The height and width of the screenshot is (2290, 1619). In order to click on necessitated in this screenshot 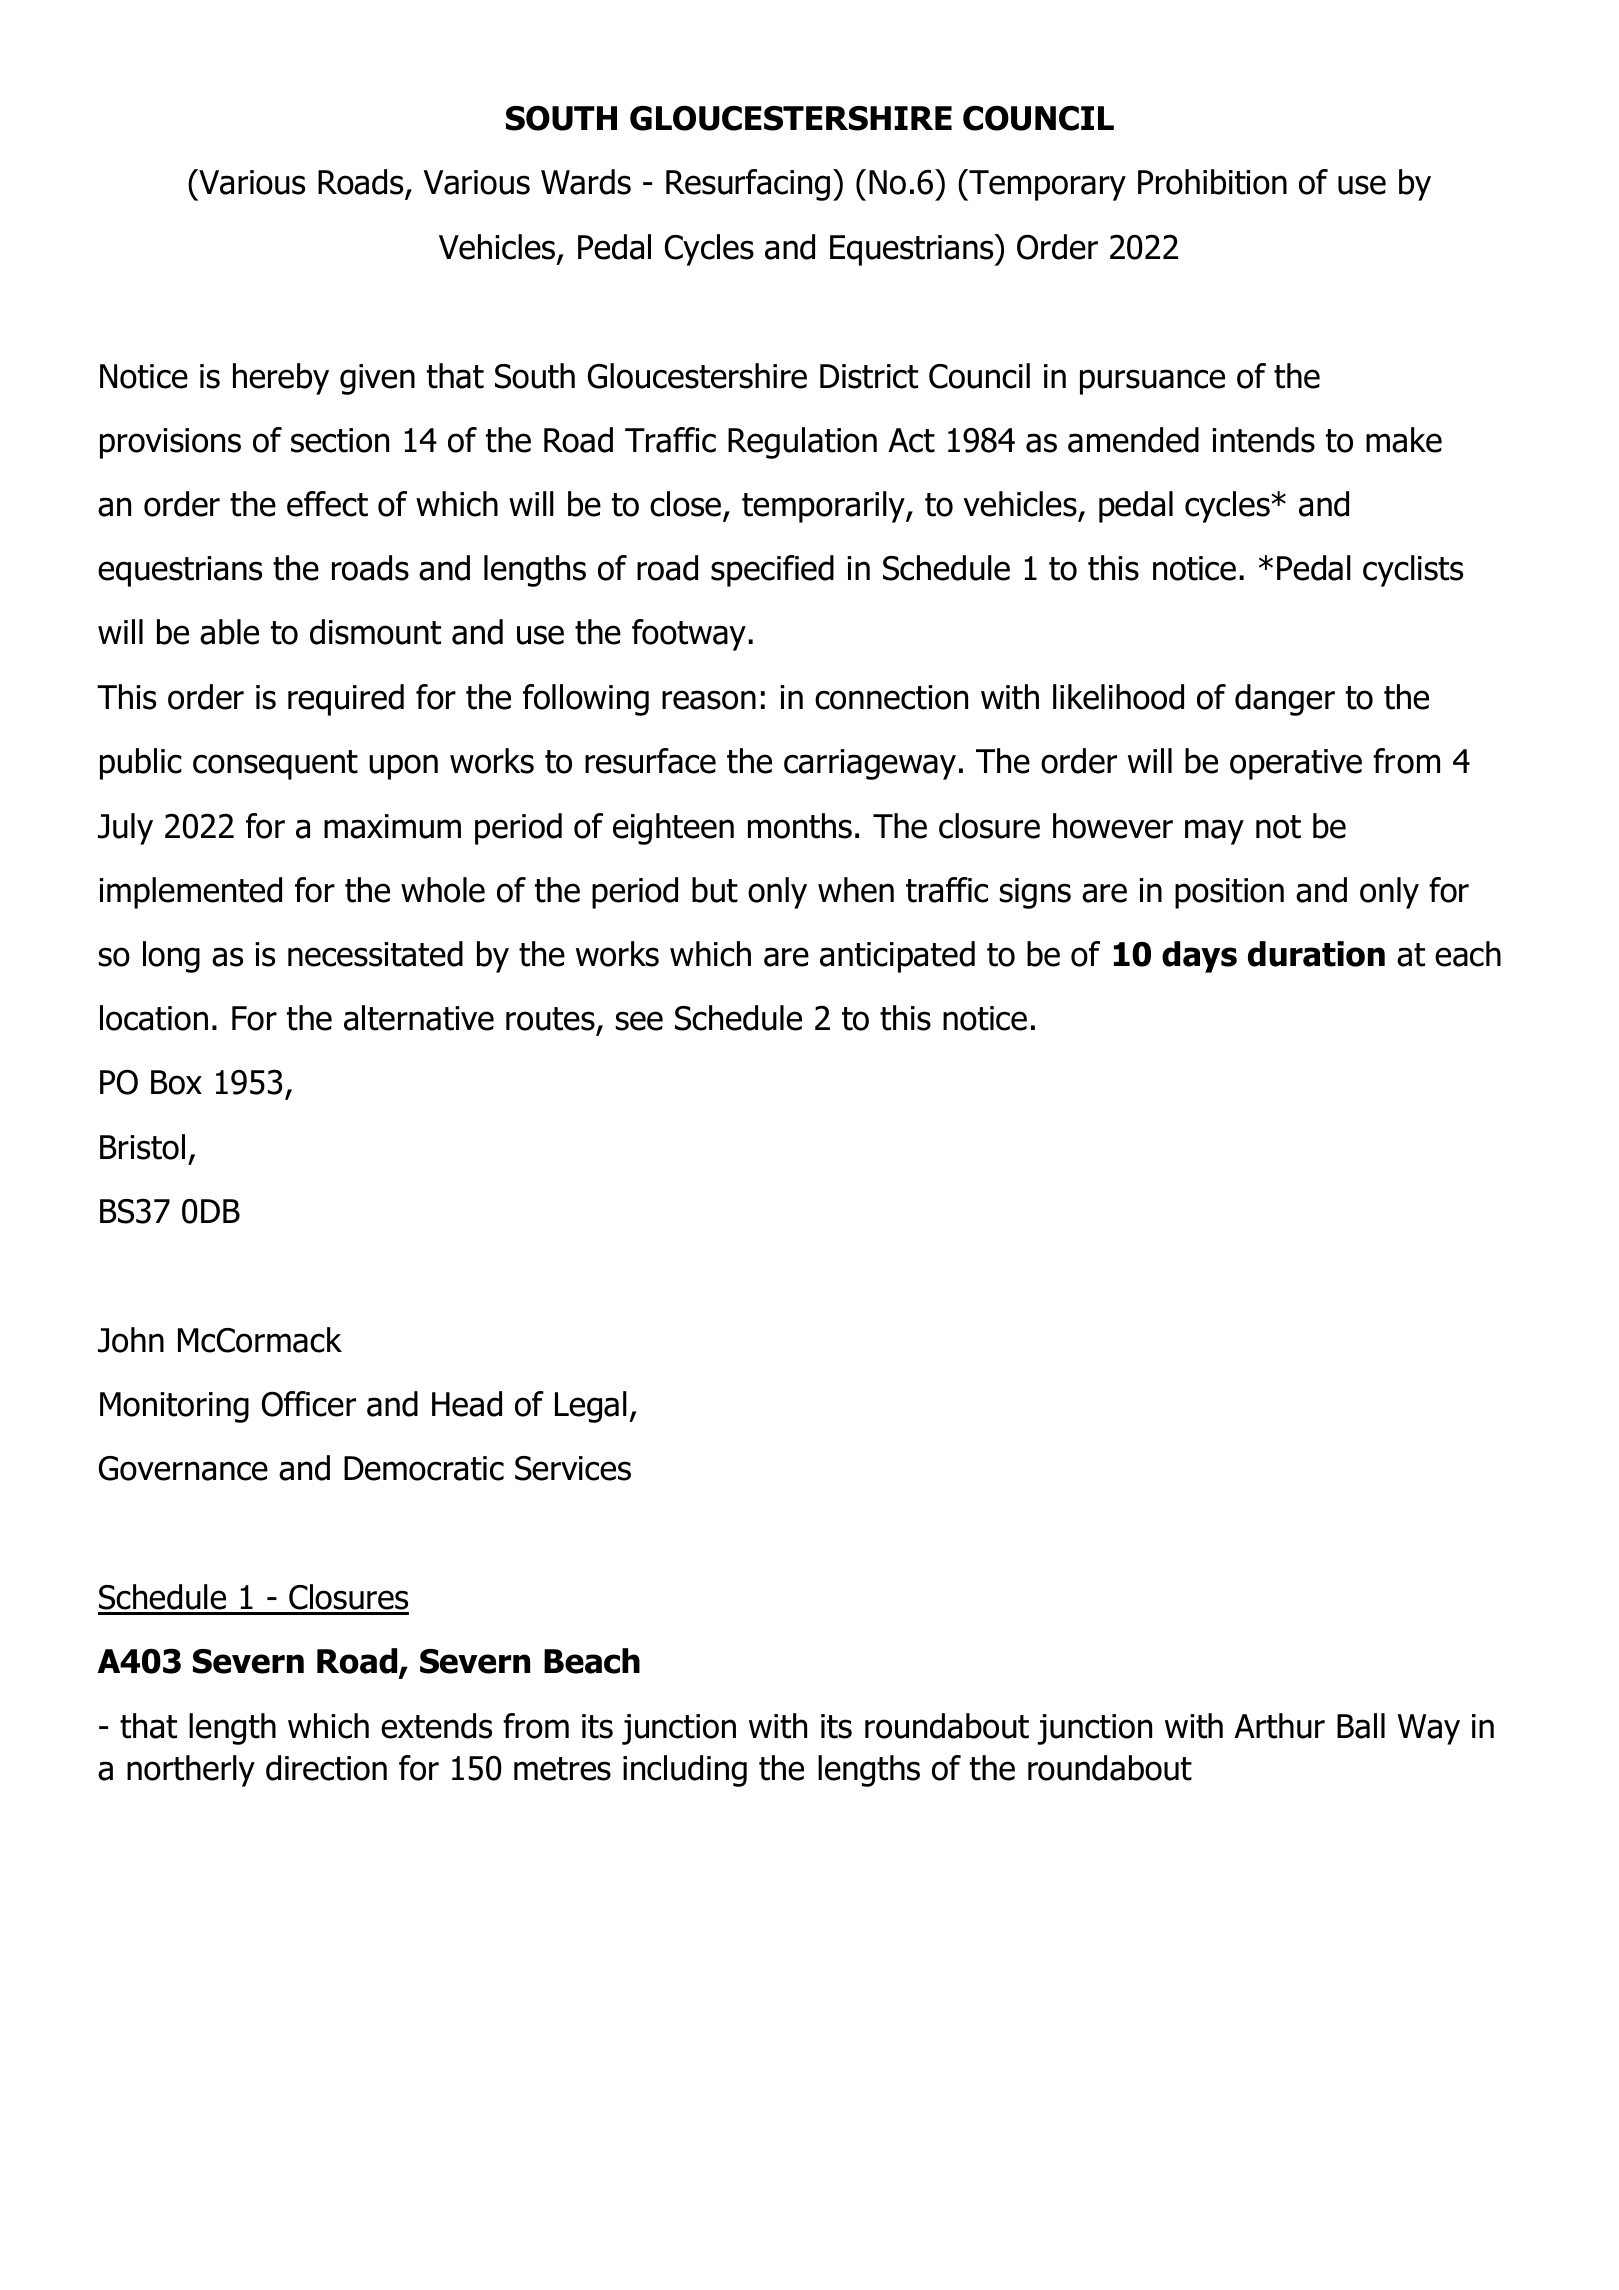, I will do `click(375, 954)`.
